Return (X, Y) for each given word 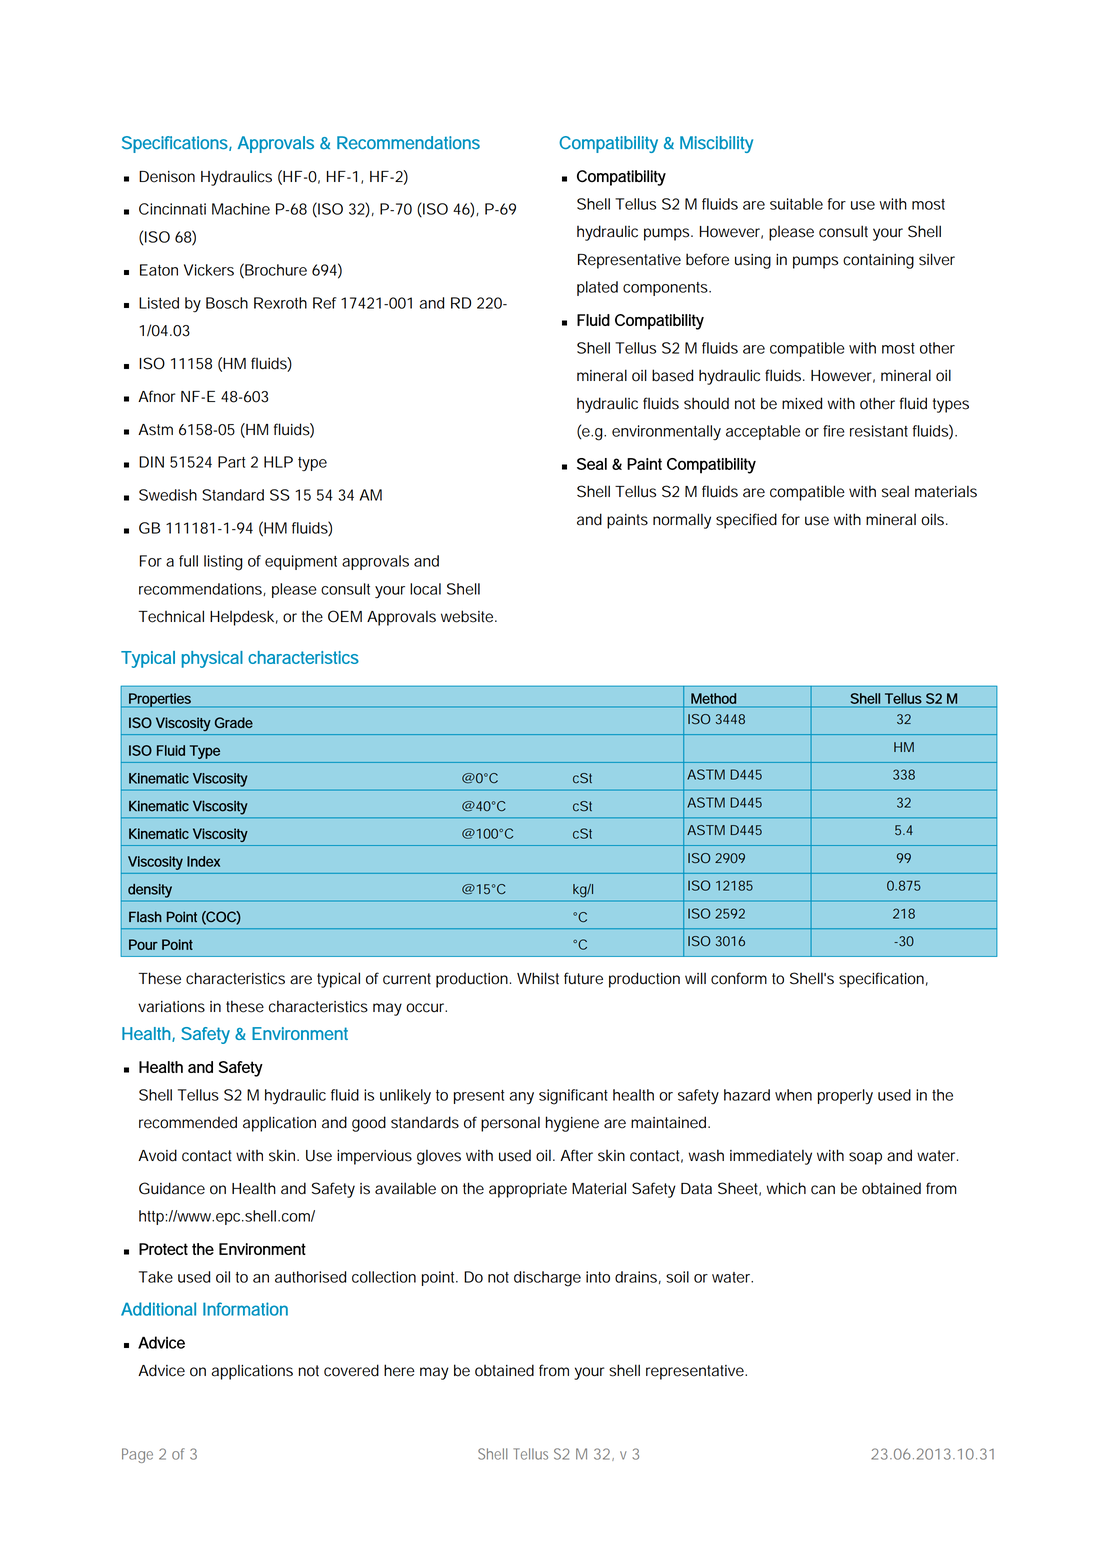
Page (137, 1455)
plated (597, 288)
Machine (241, 209)
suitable (796, 204)
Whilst (538, 978)
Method (713, 698)
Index (203, 861)
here (399, 1370)
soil (677, 1277)
